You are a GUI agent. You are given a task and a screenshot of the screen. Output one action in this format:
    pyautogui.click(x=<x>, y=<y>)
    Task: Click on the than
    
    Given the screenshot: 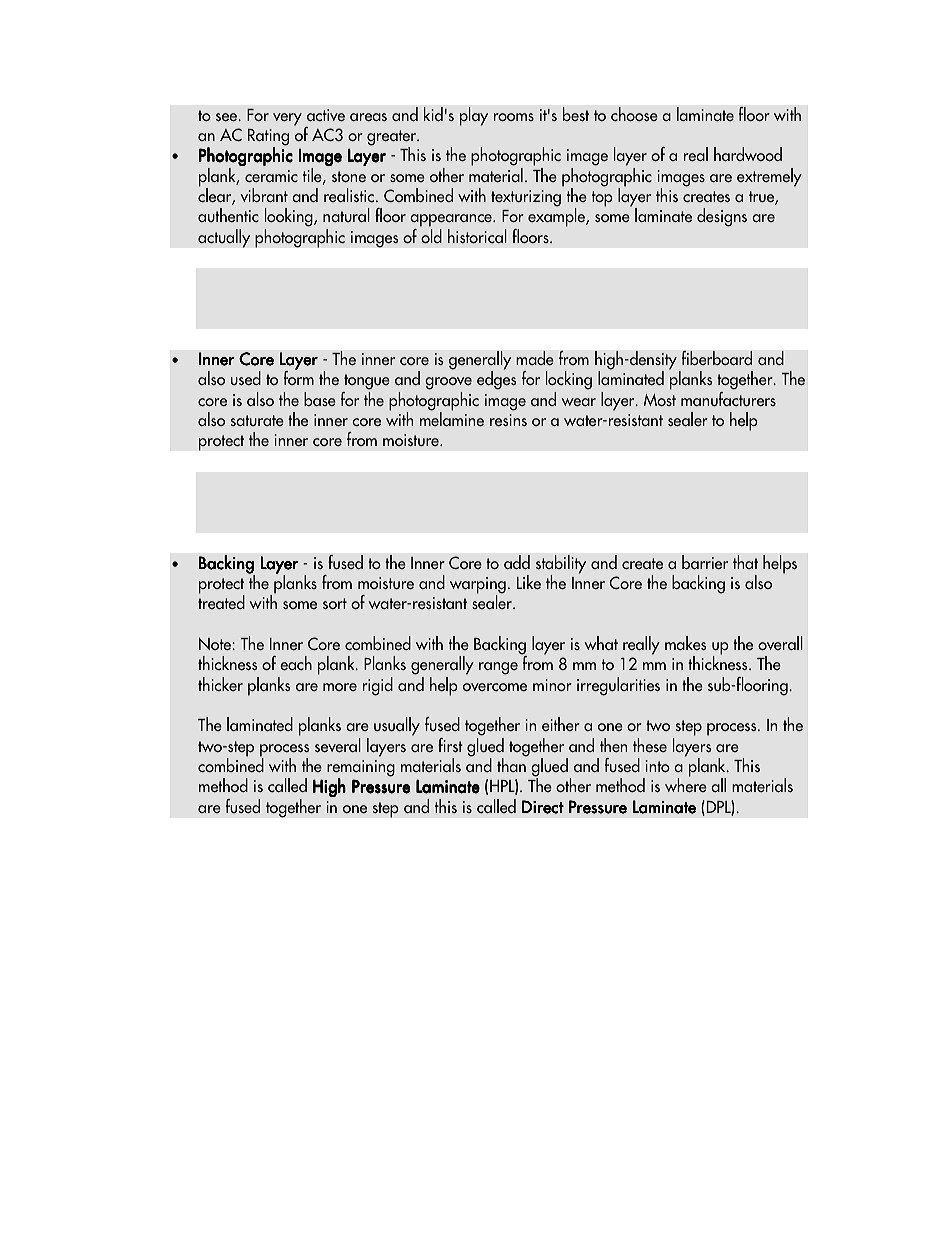 What is the action you would take?
    pyautogui.click(x=512, y=764)
